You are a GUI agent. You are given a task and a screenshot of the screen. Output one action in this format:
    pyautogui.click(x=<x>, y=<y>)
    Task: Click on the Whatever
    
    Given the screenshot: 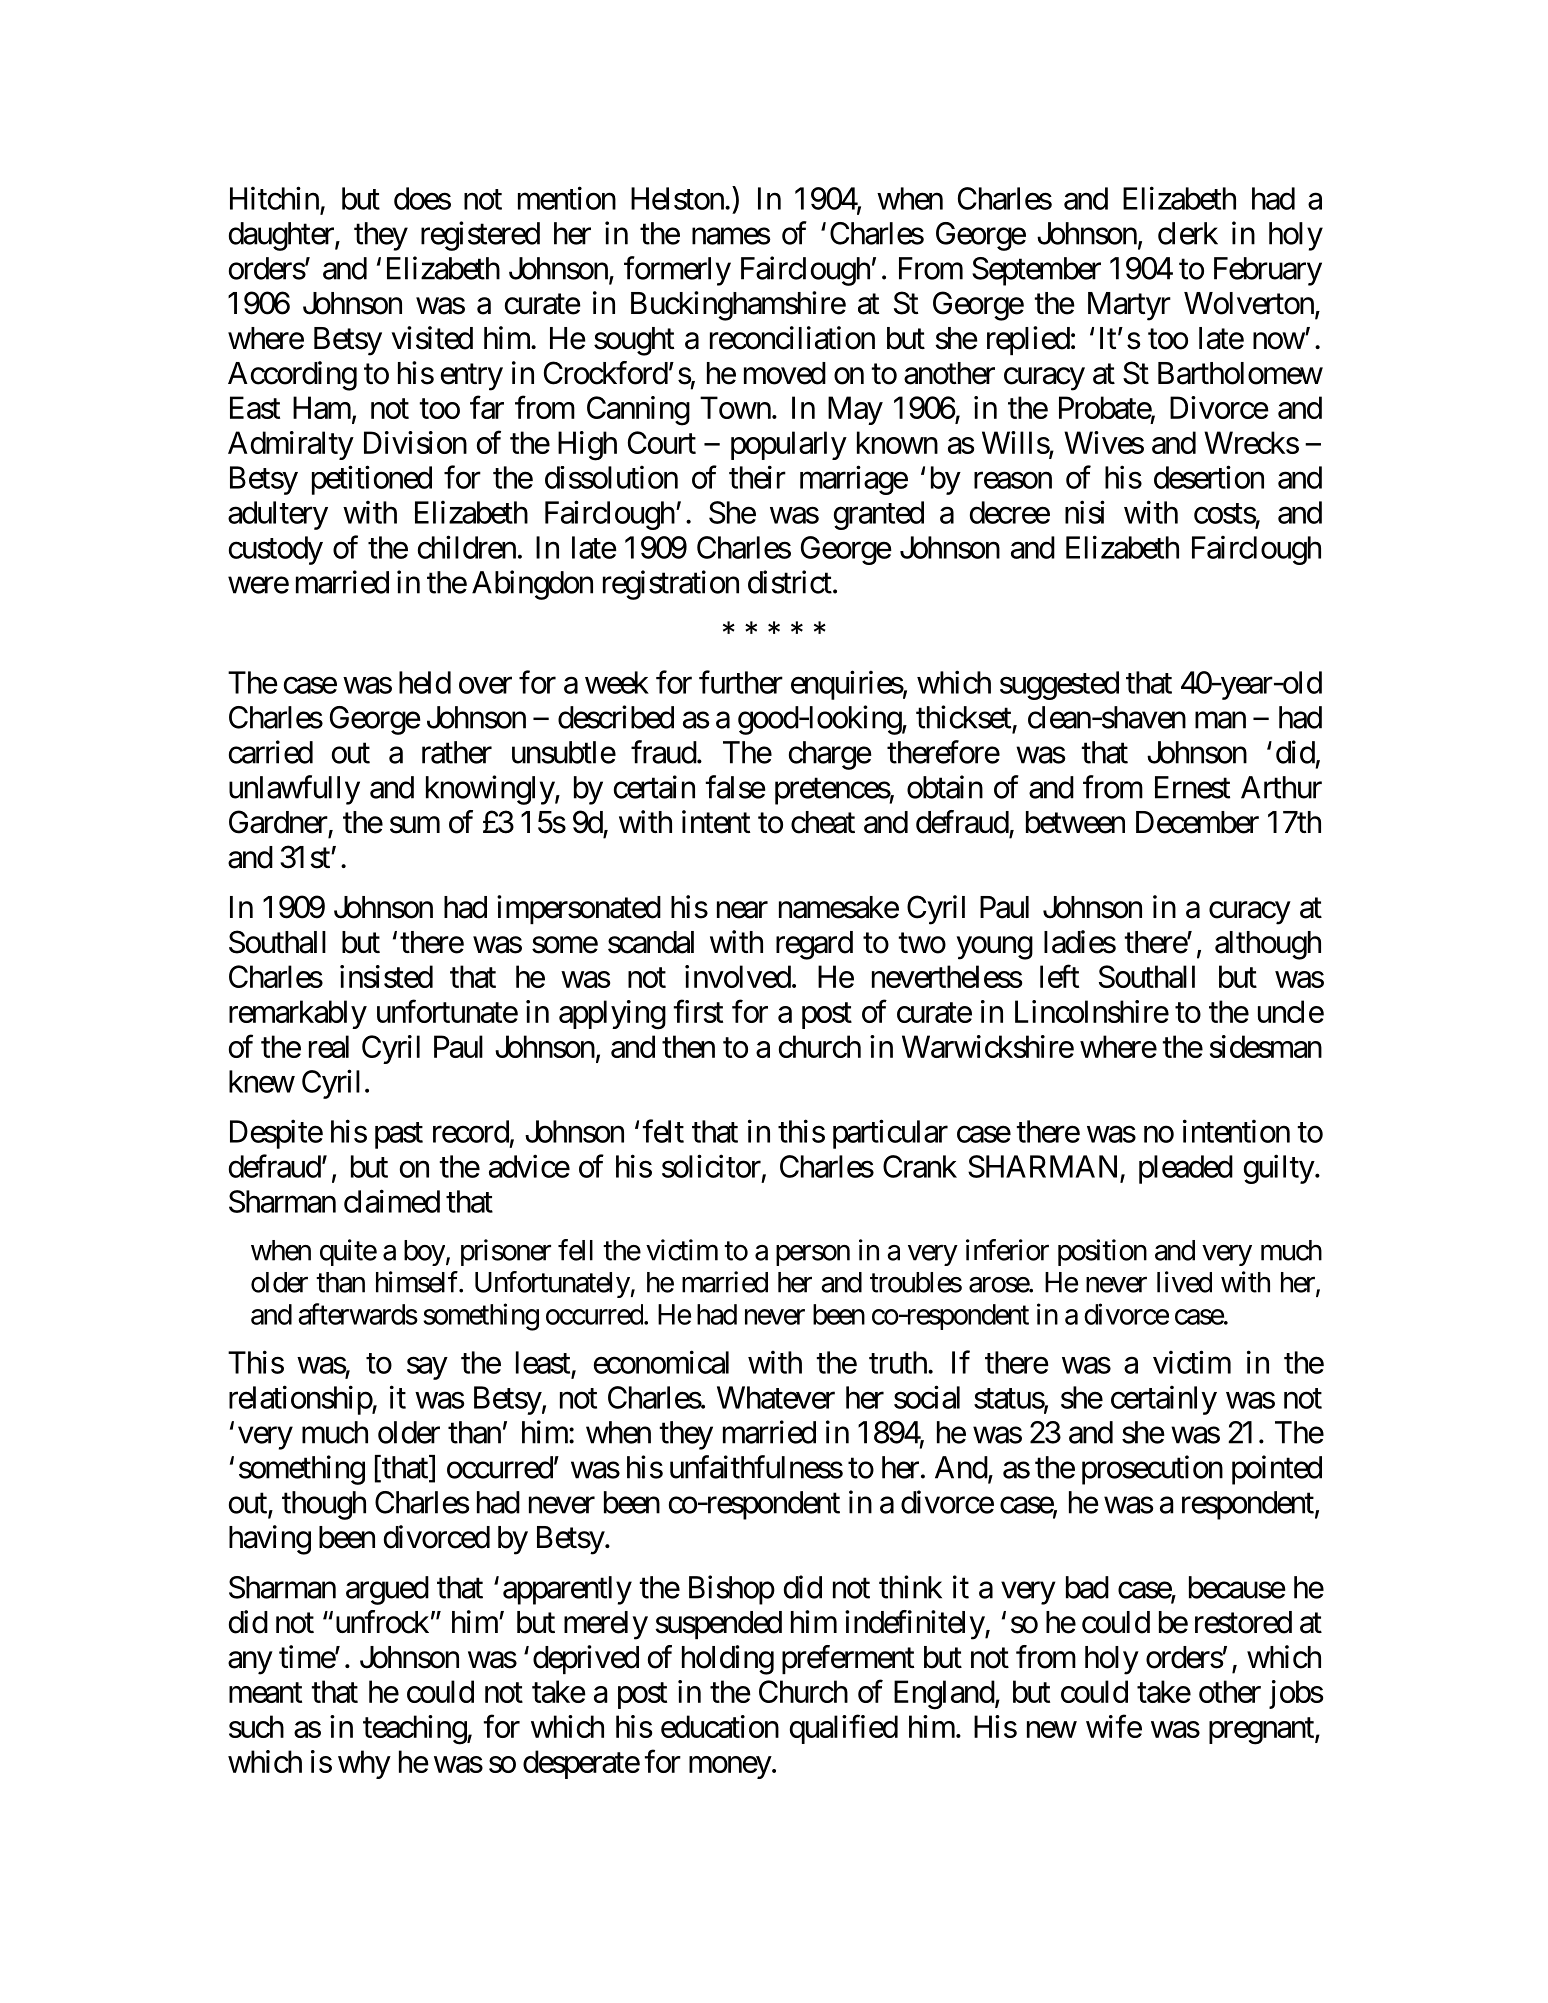 What is the action you would take?
    pyautogui.click(x=776, y=1397)
